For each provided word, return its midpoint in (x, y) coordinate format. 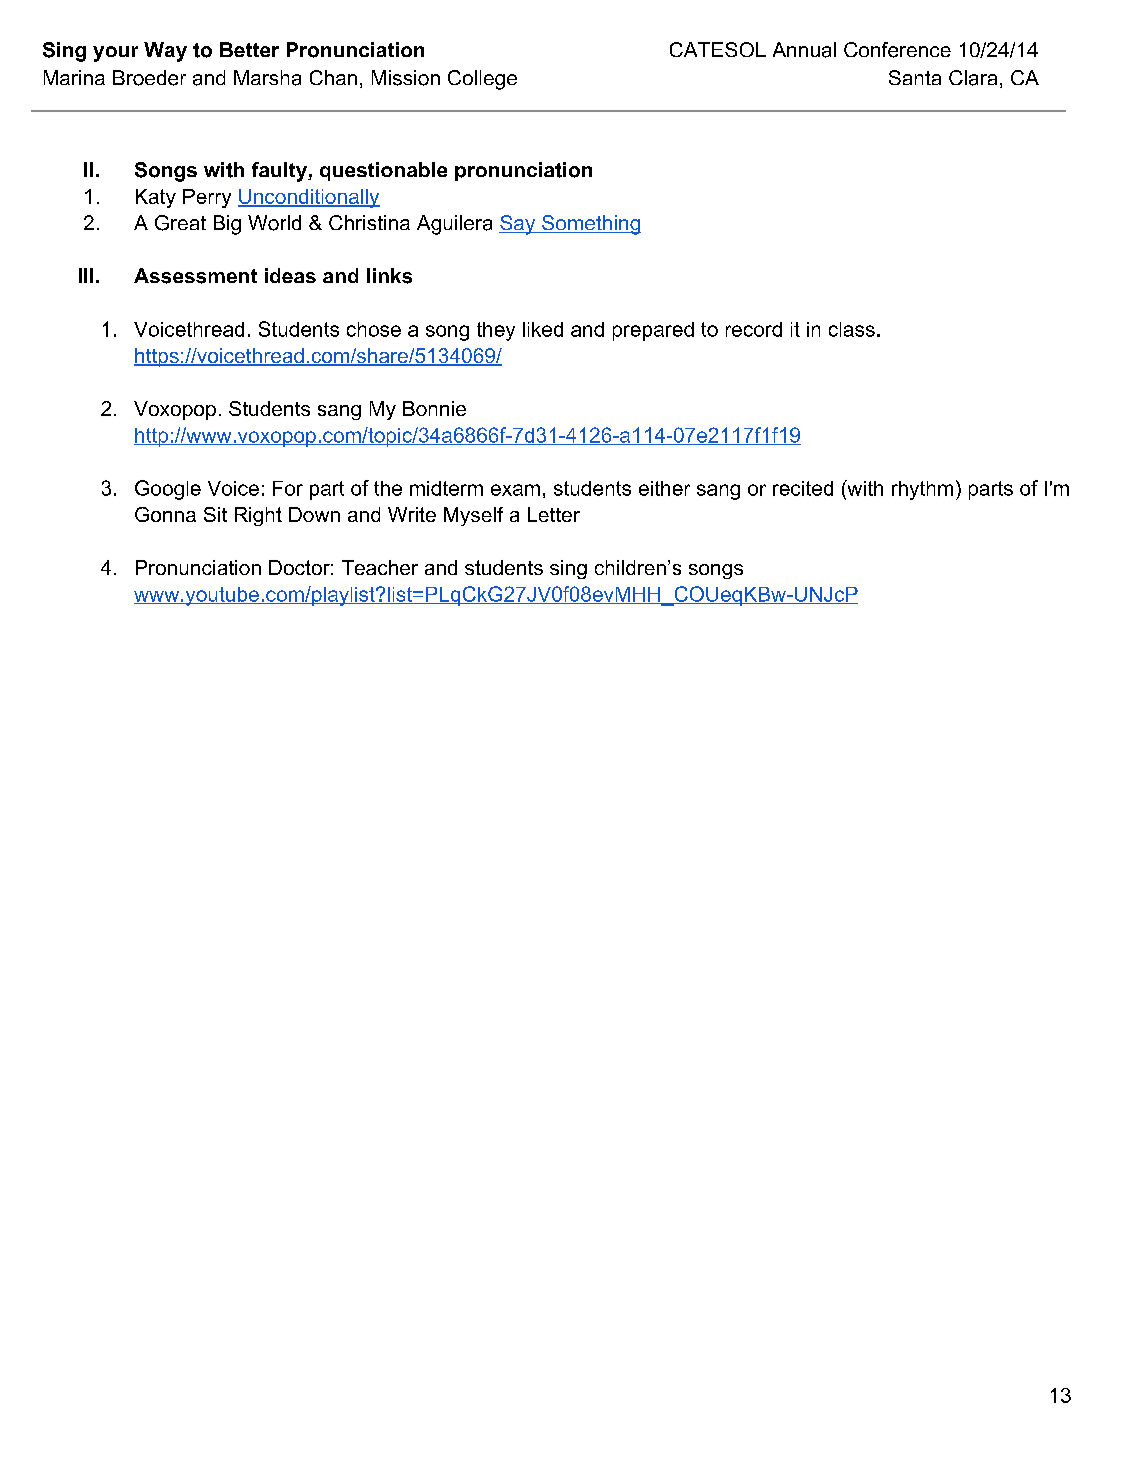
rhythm (922, 490)
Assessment (195, 276)
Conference (897, 50)
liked (543, 329)
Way (165, 52)
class (852, 329)
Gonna (165, 514)
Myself (473, 516)
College (482, 80)
